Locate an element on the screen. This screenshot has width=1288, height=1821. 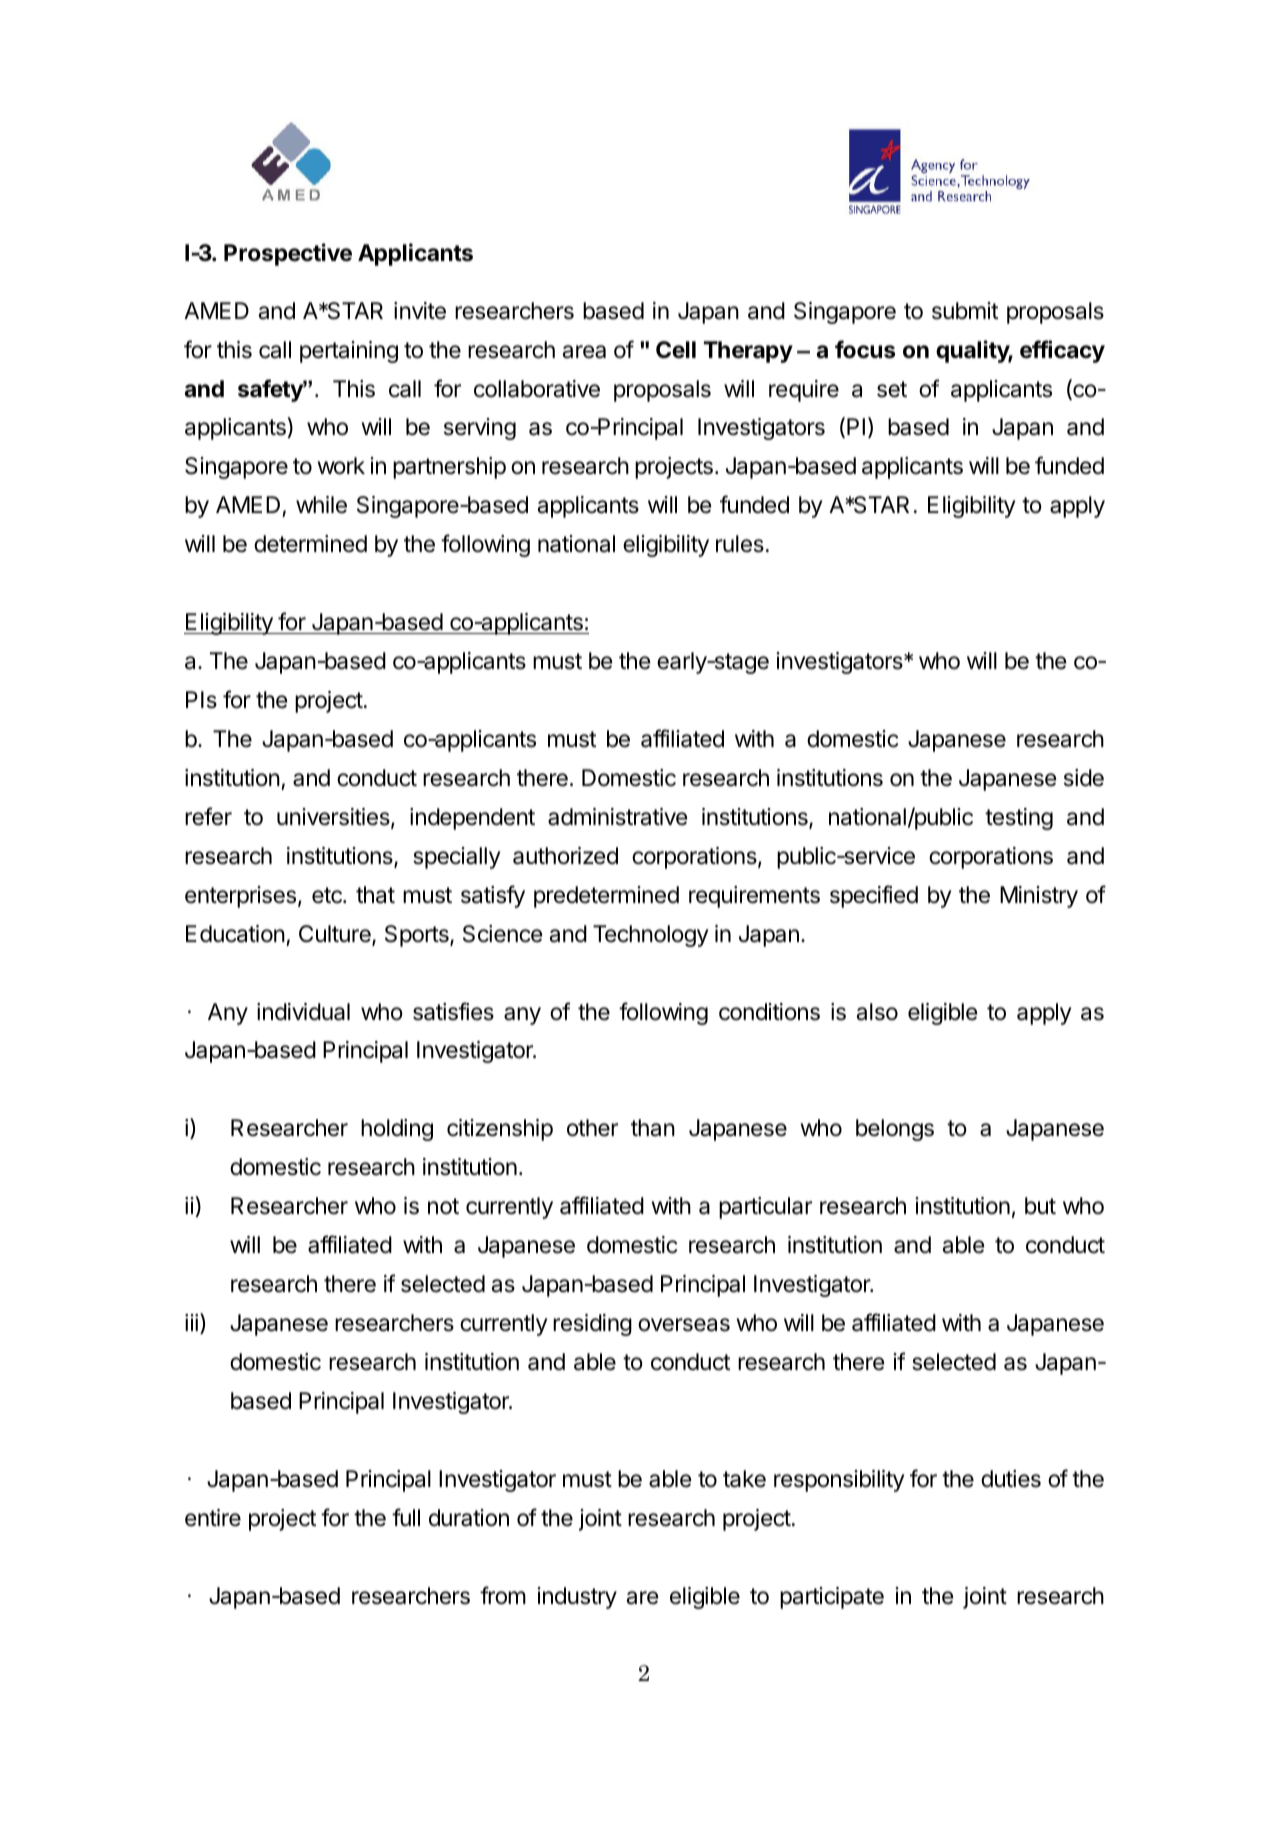
submit is located at coordinates (965, 311).
